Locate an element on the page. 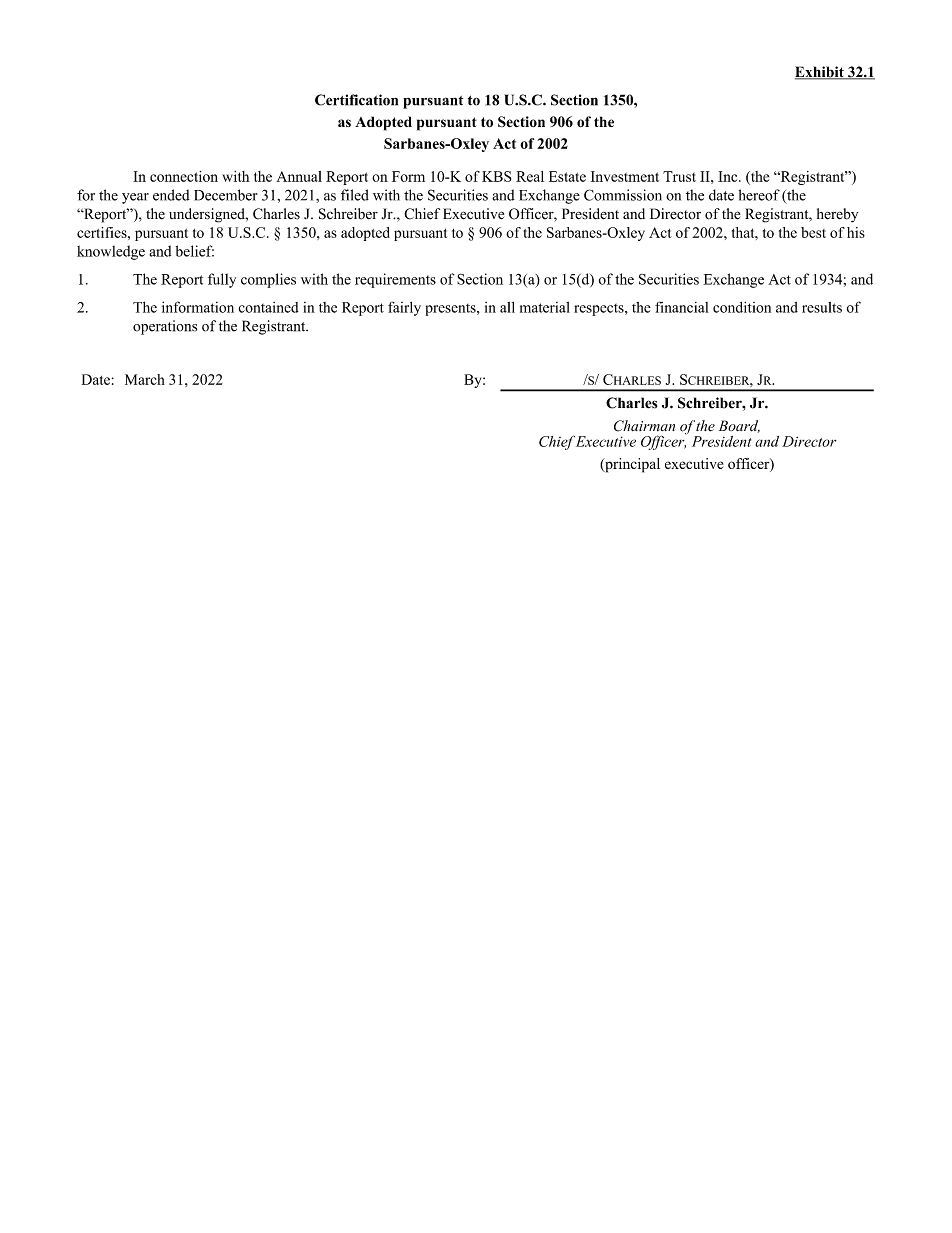  hereof is located at coordinates (759, 195).
